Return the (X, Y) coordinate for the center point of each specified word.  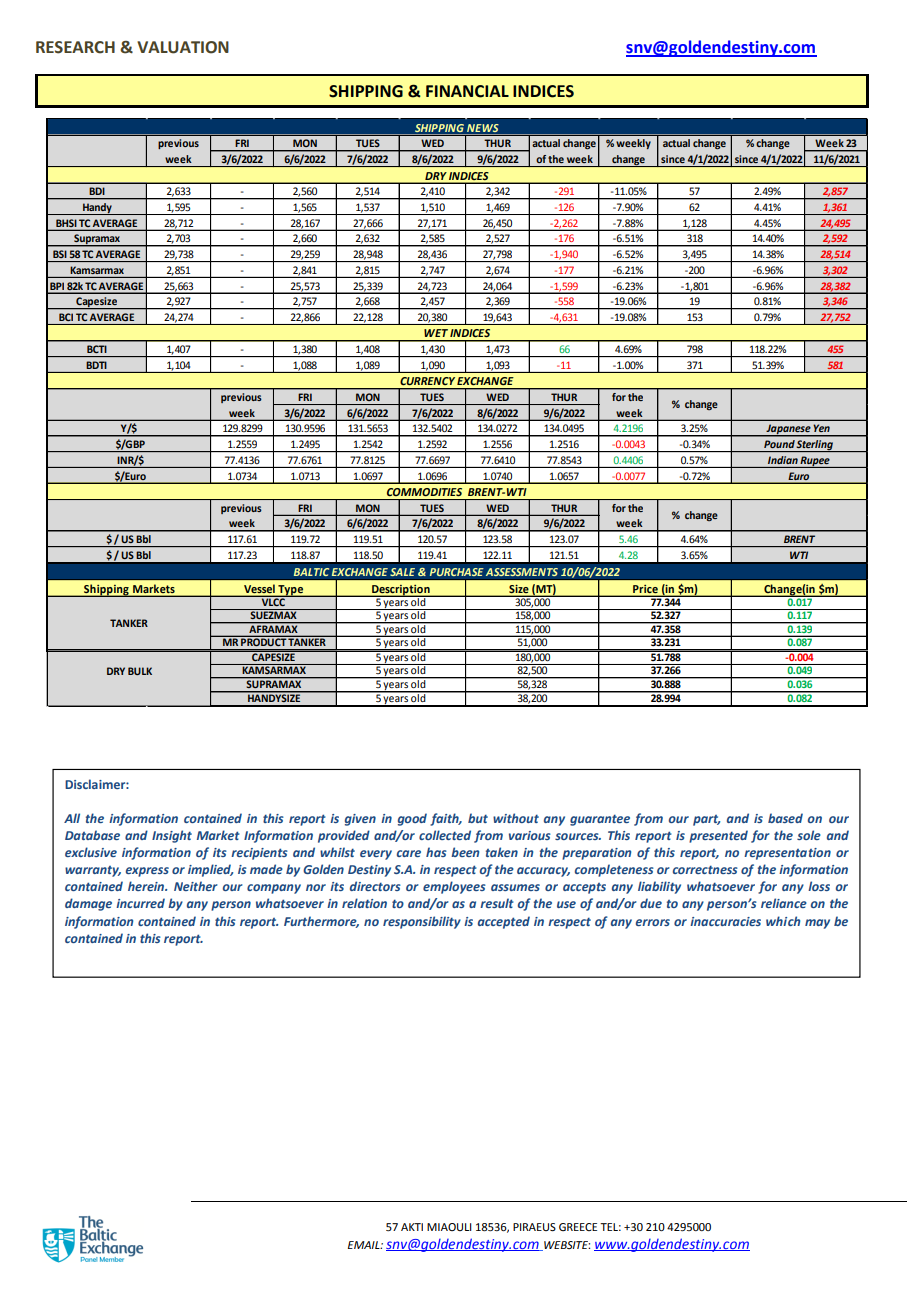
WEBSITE (566, 1246)
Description (401, 591)
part (706, 820)
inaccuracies (725, 921)
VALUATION (183, 47)
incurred (140, 903)
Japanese (788, 430)
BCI (66, 317)
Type (291, 591)
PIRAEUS (534, 1227)
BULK (140, 671)
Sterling (815, 446)
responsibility (422, 922)
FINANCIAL (467, 91)
